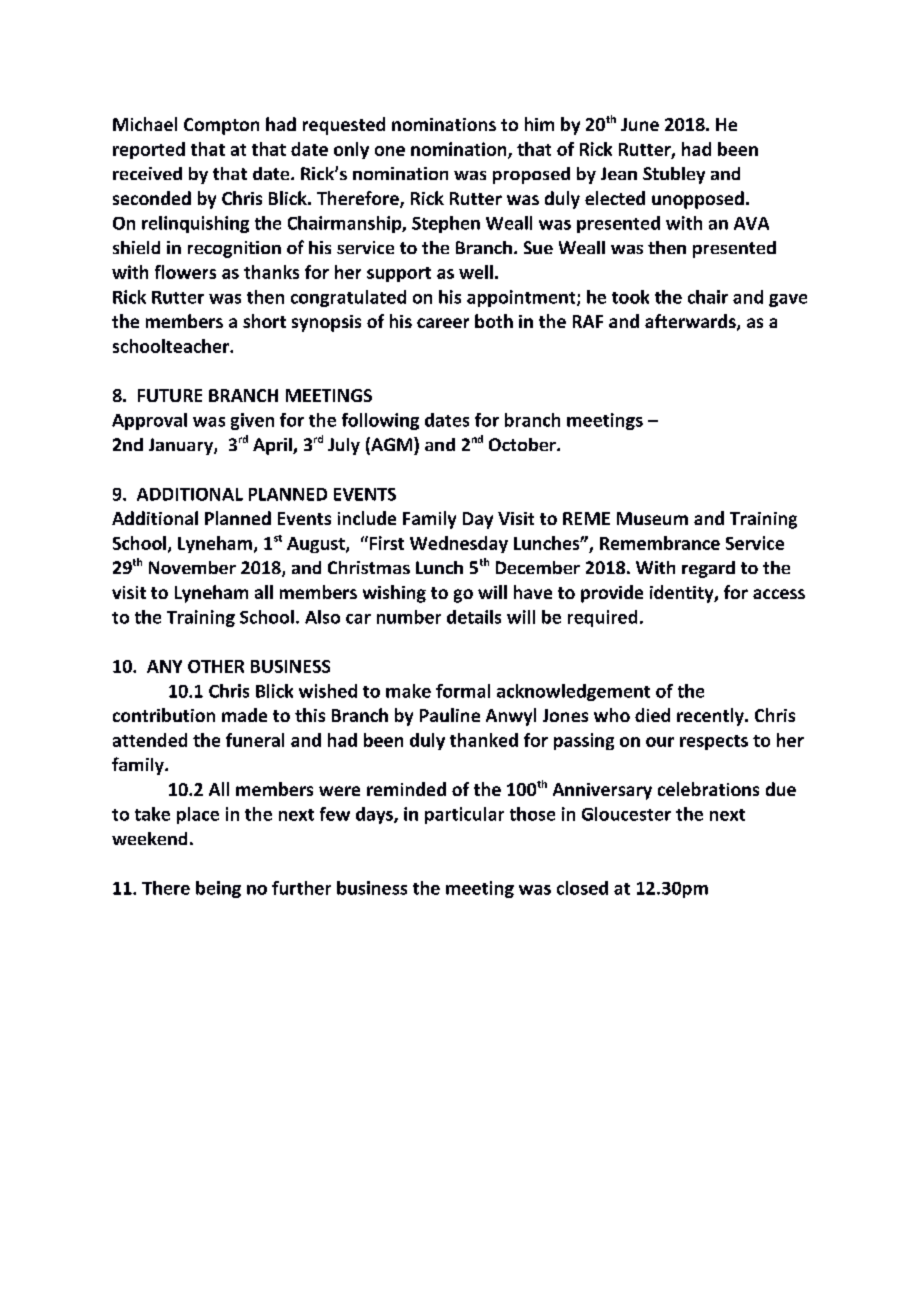 Image resolution: width=924 pixels, height=1308 pixels. I want to click on career, so click(443, 323).
